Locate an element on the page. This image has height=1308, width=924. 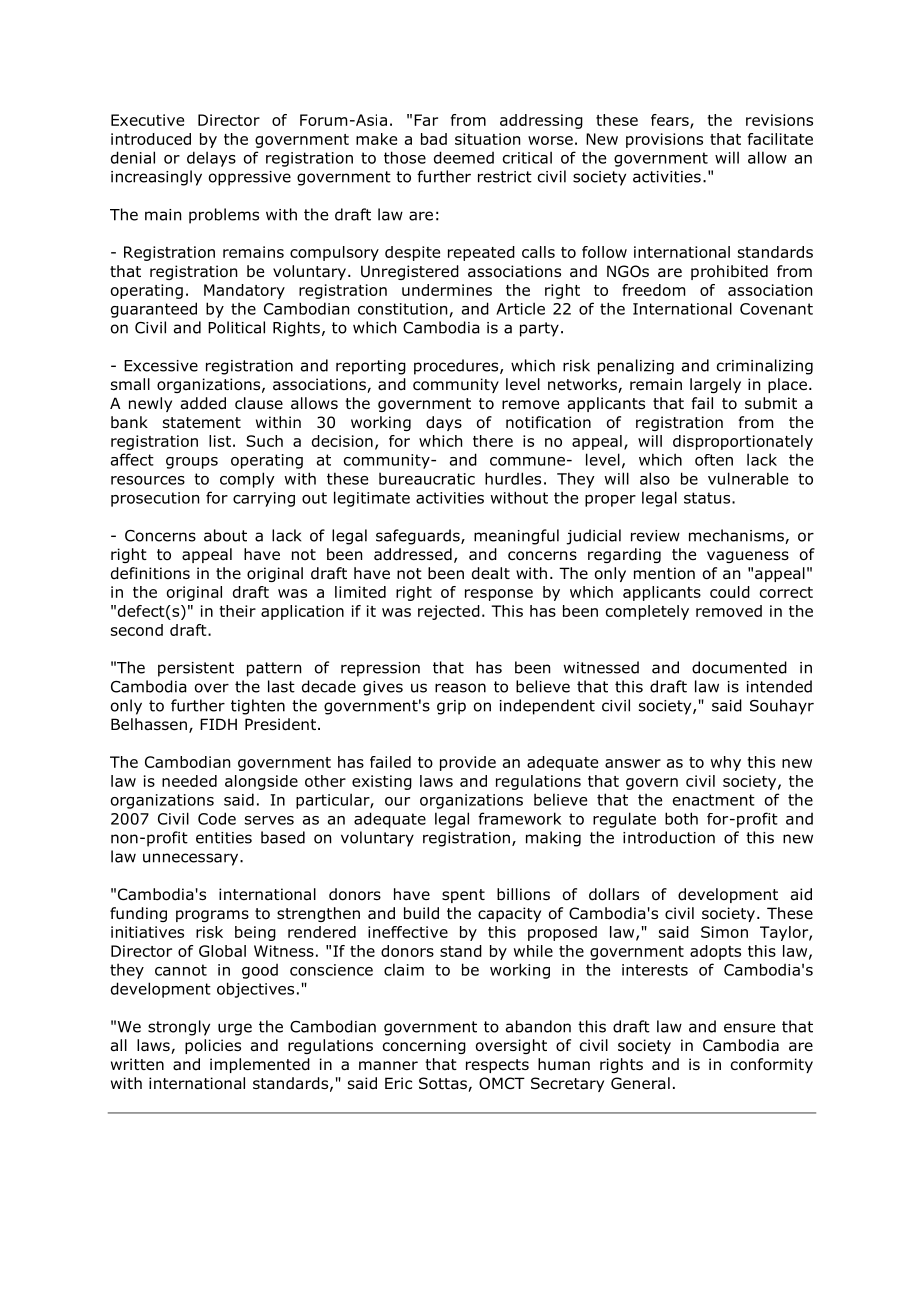
delays is located at coordinates (211, 159).
